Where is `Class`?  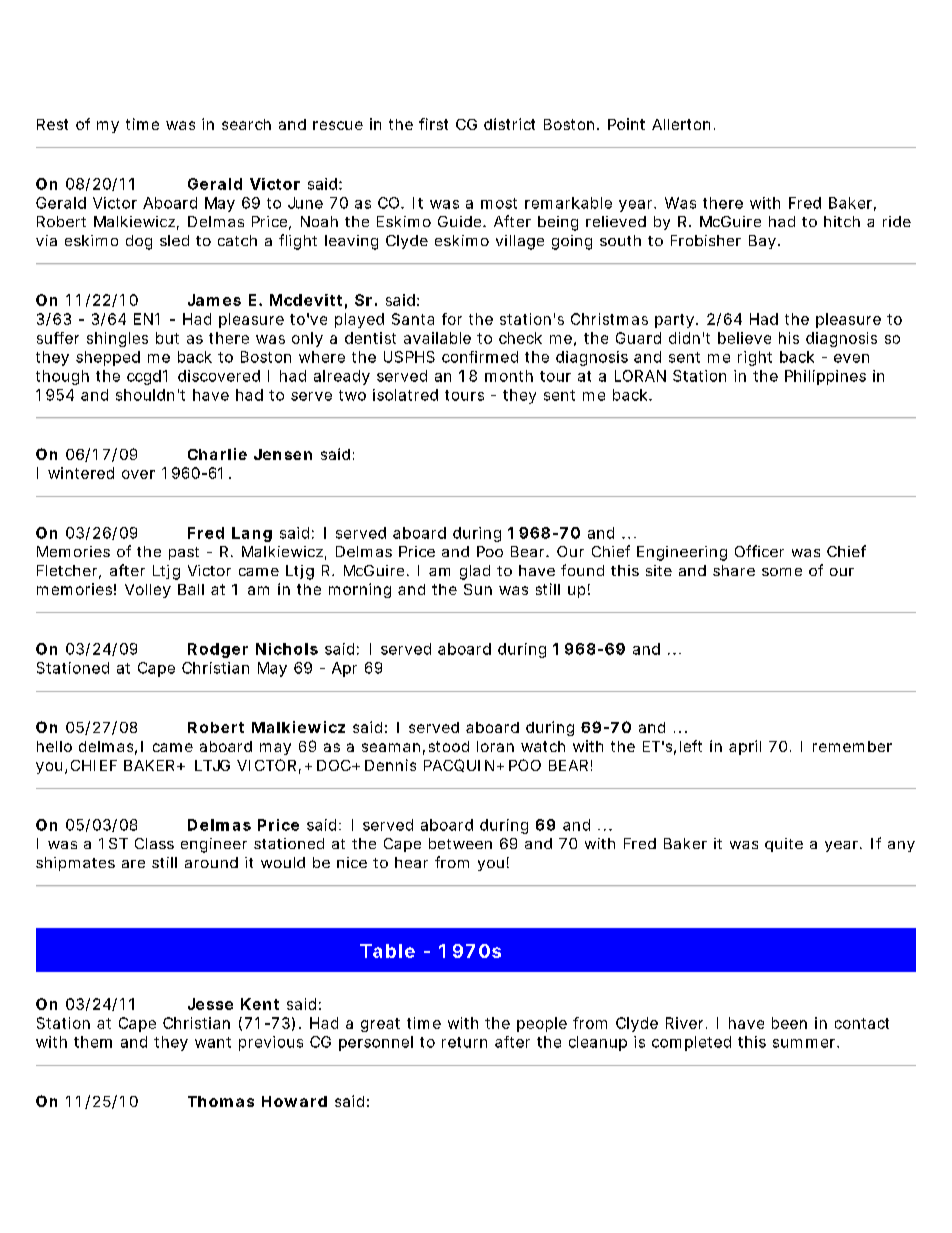
Class is located at coordinates (154, 843).
